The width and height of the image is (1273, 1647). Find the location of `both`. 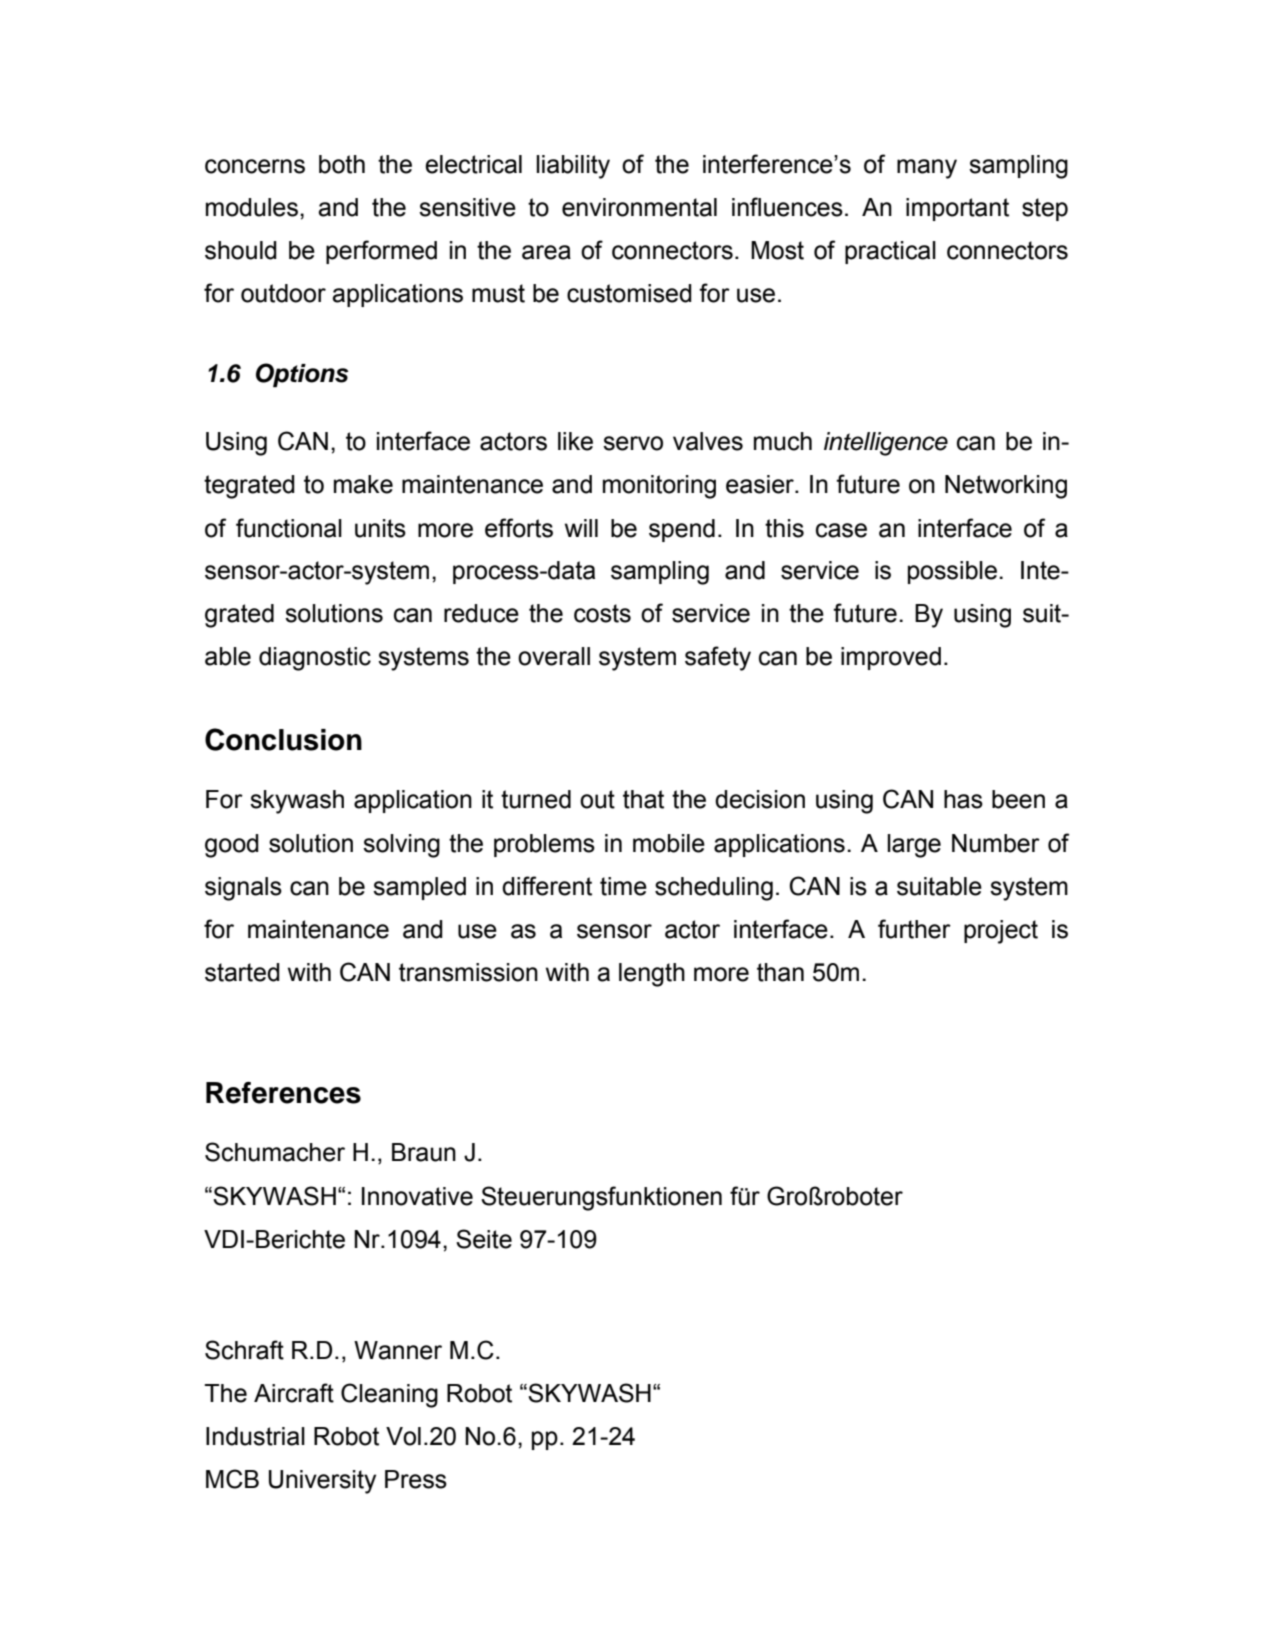

both is located at coordinates (342, 164).
